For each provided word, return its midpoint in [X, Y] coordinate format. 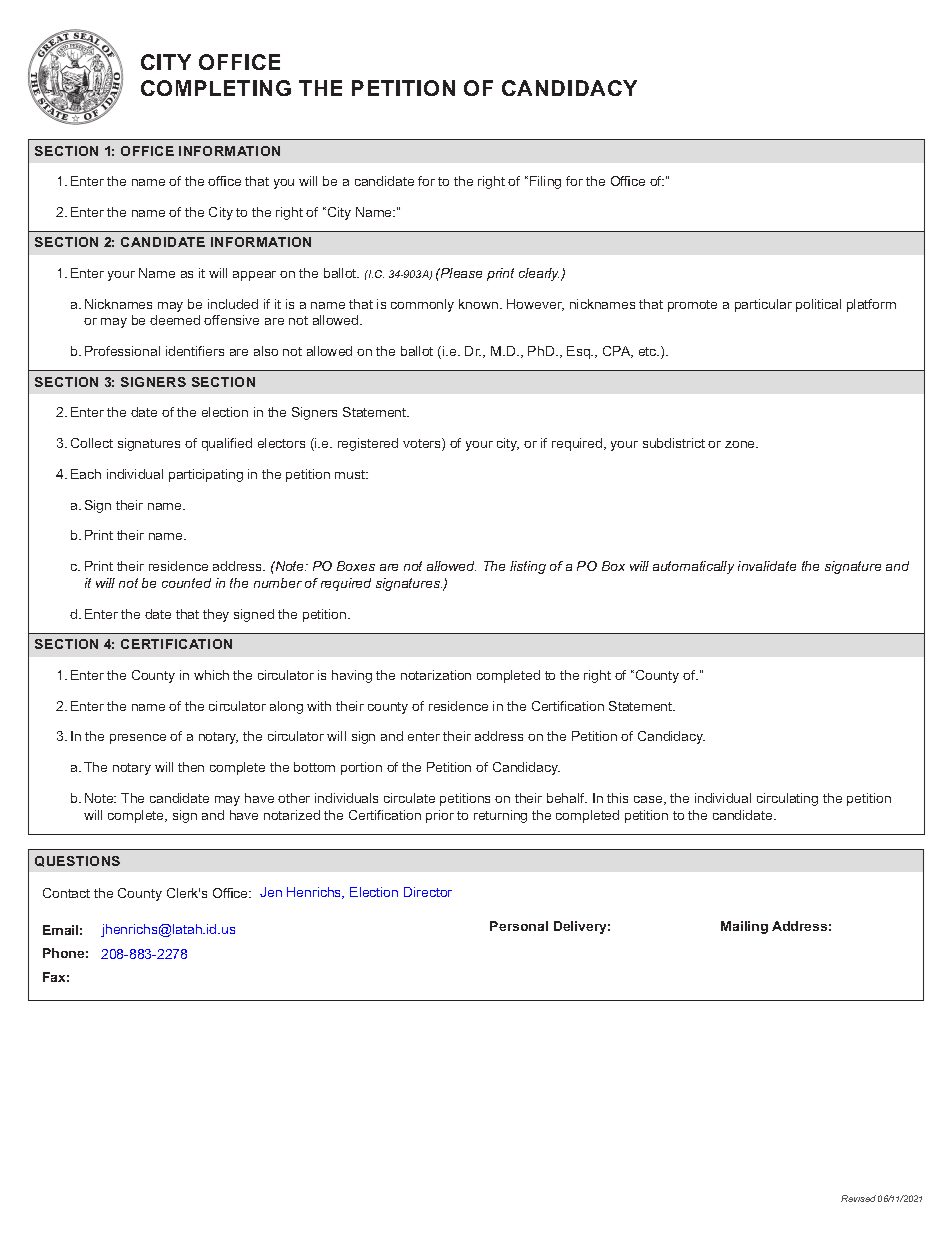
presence [138, 739]
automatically [693, 567]
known [480, 304]
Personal [519, 926]
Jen [271, 892]
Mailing [744, 927]
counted [186, 583]
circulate [409, 798]
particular [763, 305]
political [818, 305]
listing [528, 567]
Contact [66, 893]
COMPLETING [216, 88]
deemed [175, 320]
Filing [545, 182]
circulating [787, 799]
